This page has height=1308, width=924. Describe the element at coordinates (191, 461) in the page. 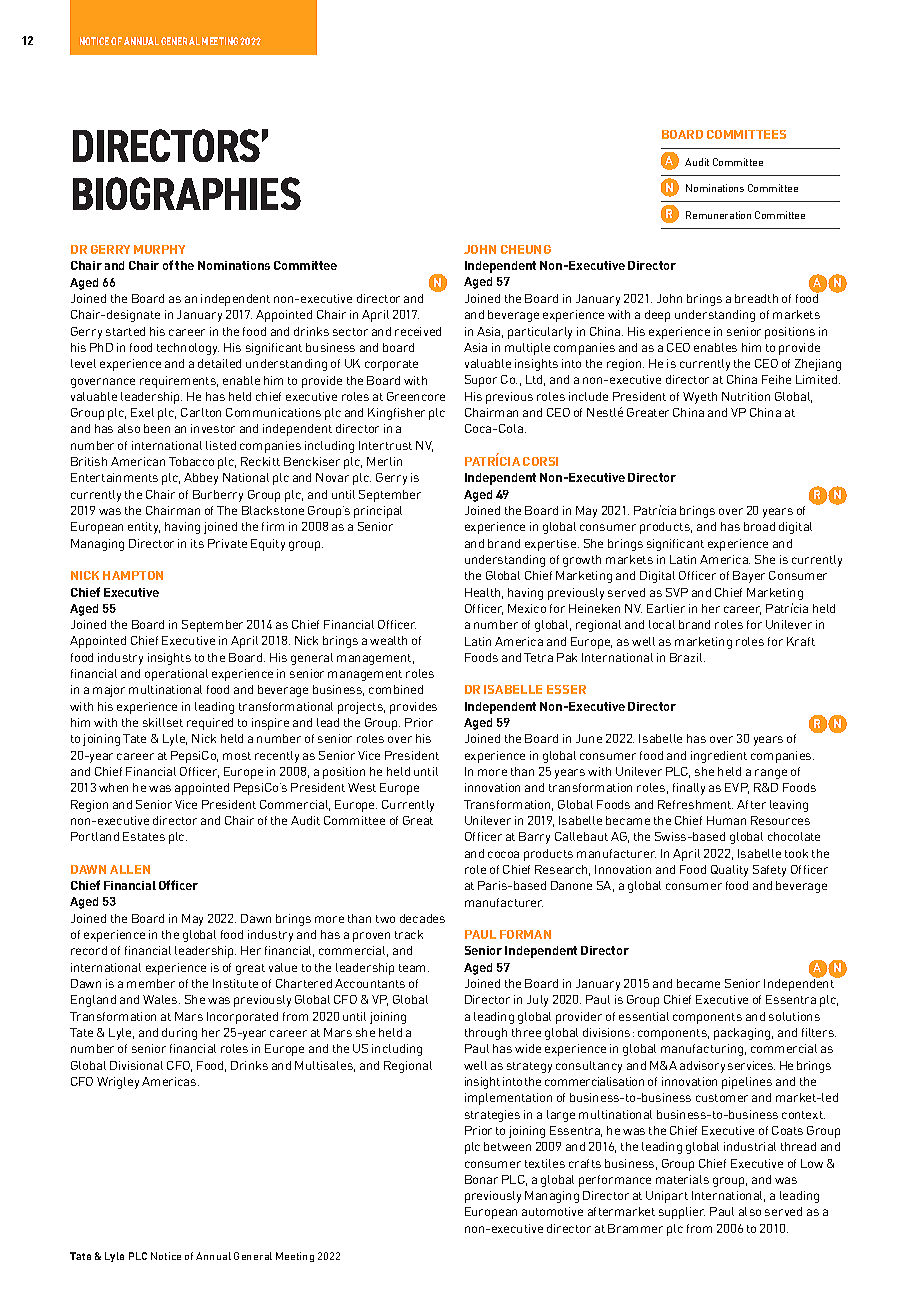

I see `Tobacco` at that location.
